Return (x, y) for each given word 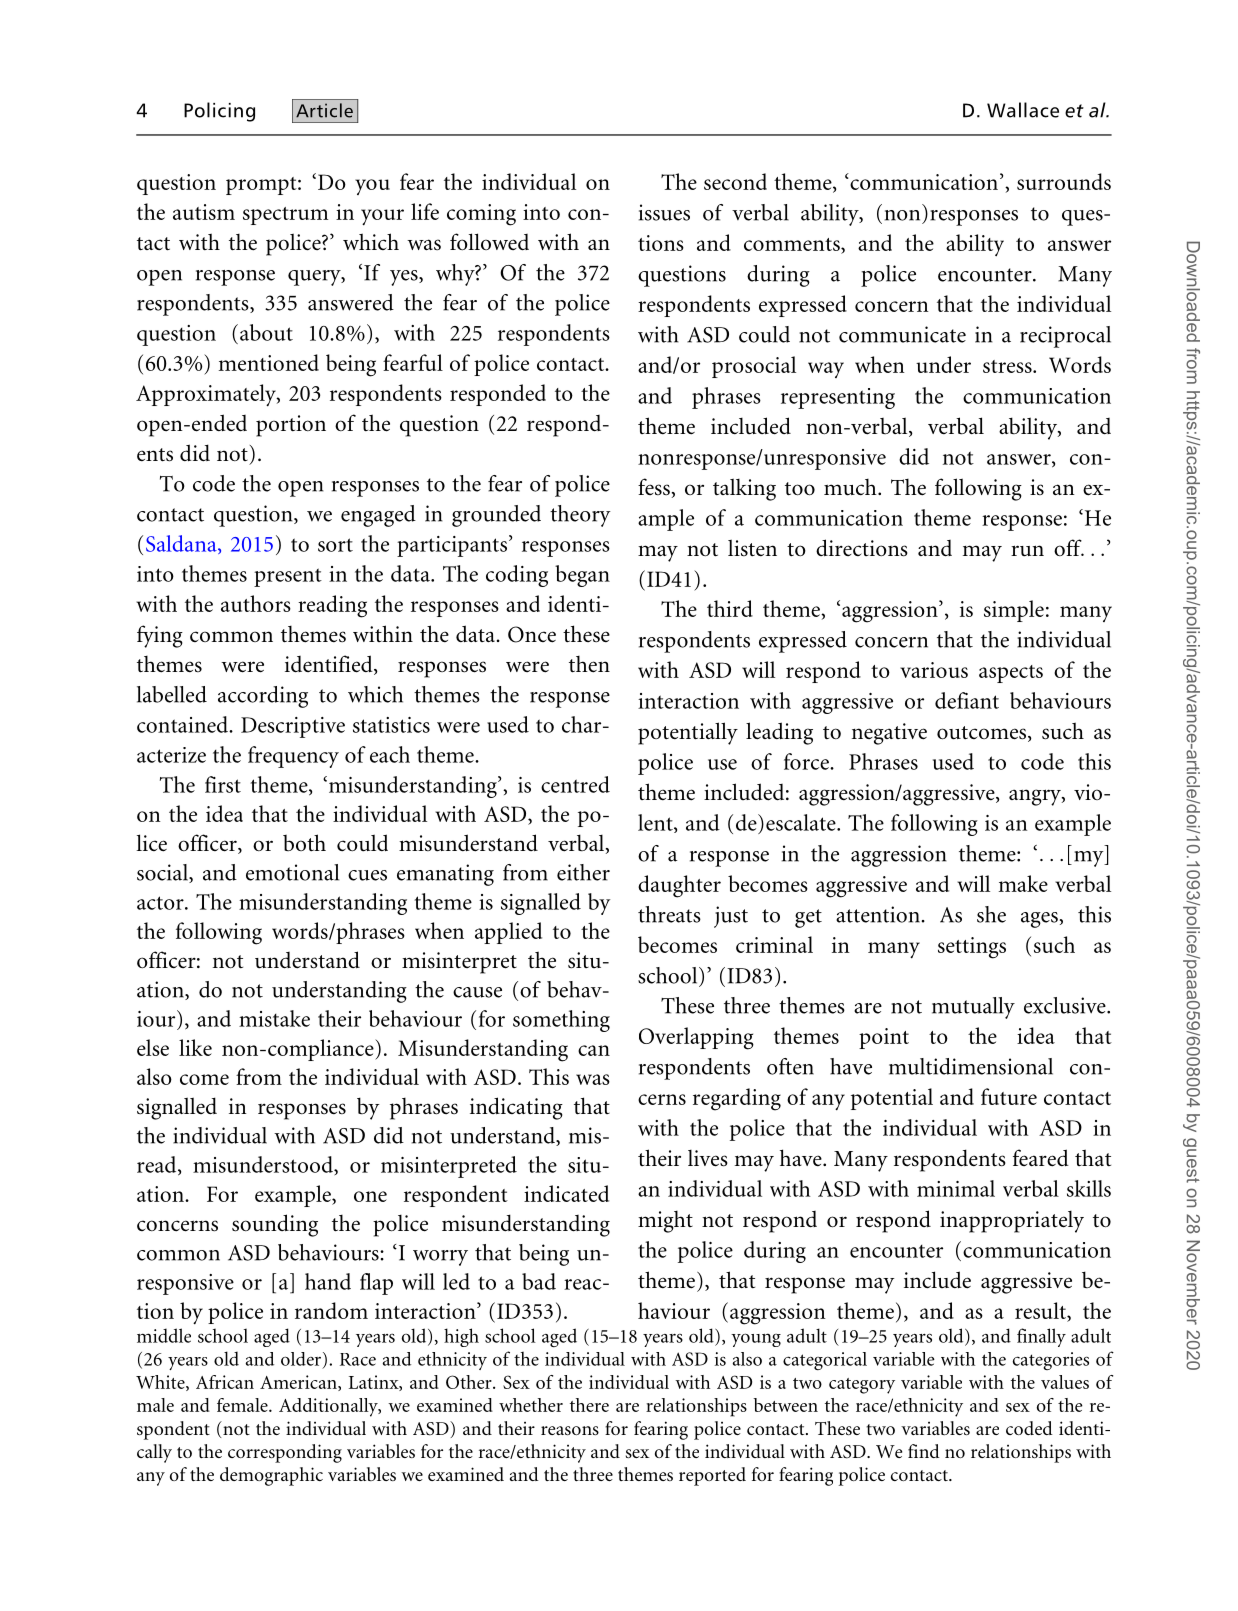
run (1027, 551)
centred (575, 784)
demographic (271, 1476)
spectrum (285, 216)
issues (664, 212)
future (1009, 1096)
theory (580, 516)
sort (335, 545)
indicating (516, 1108)
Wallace (1023, 110)
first (223, 784)
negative (889, 734)
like (195, 1047)
